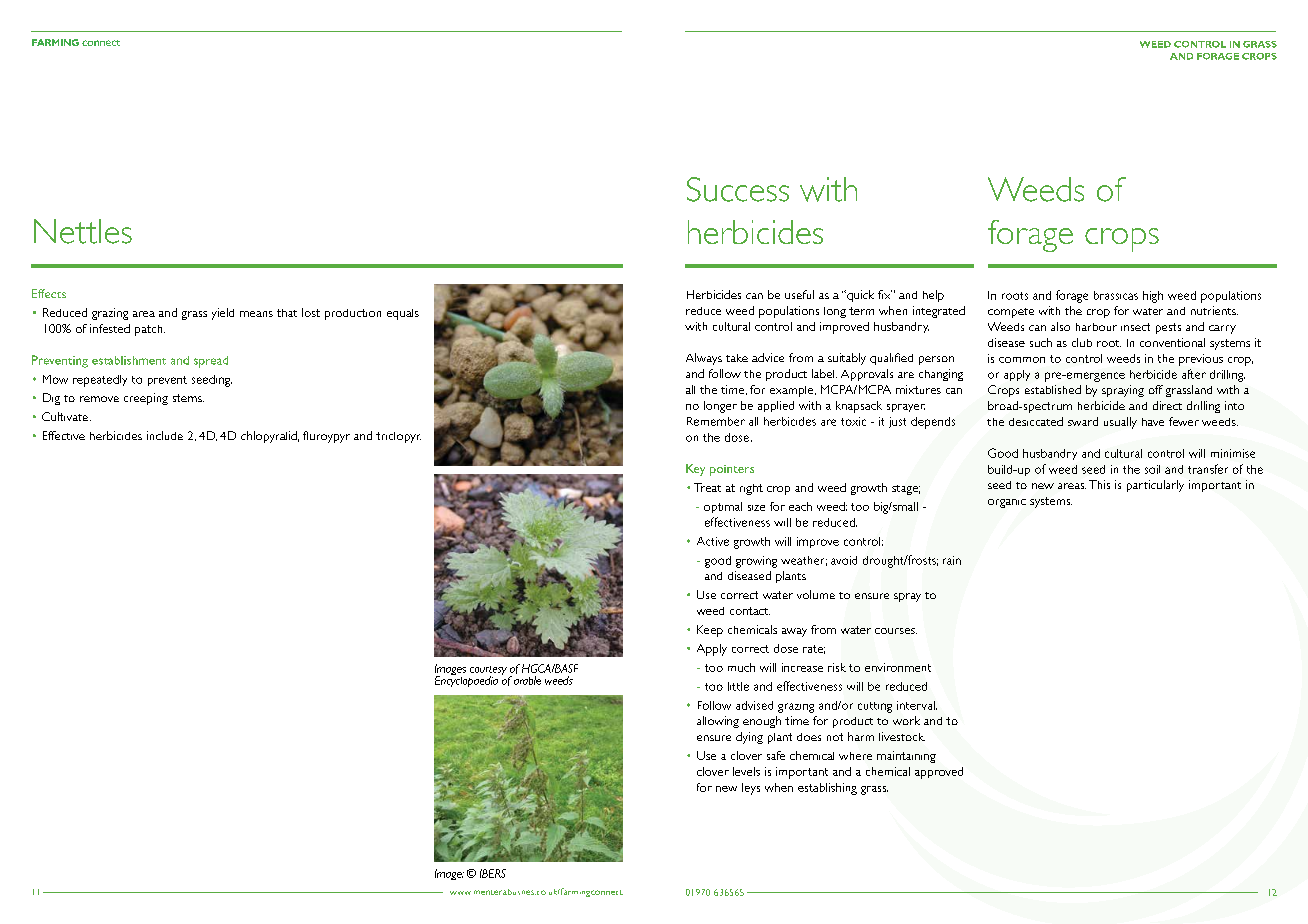 Image resolution: width=1308 pixels, height=924 pixels. I want to click on Keep, so click(710, 631).
